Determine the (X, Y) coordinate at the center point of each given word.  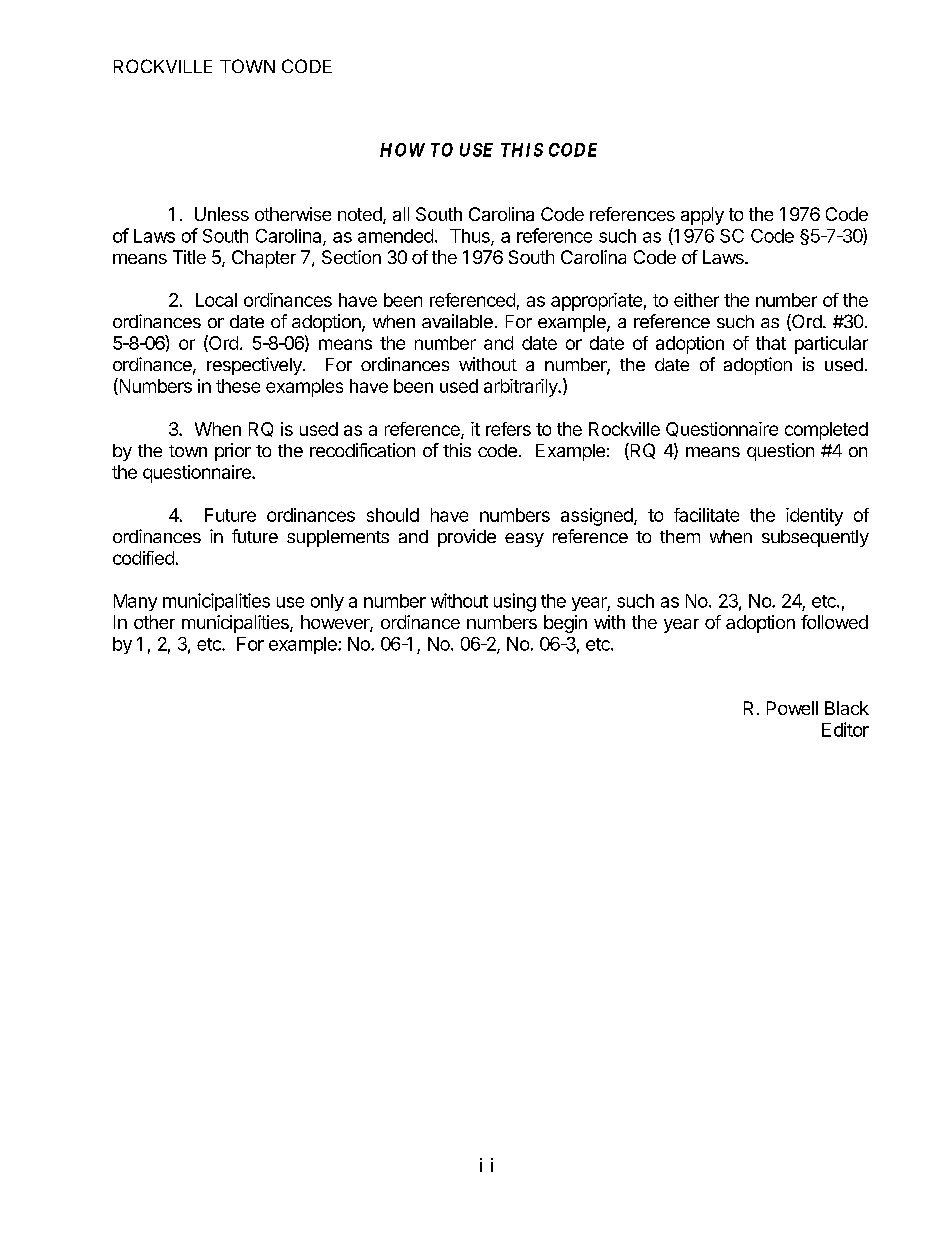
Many (135, 602)
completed (826, 431)
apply (702, 216)
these (238, 386)
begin (565, 624)
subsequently (815, 538)
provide (467, 538)
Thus (471, 237)
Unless (222, 214)
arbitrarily (522, 388)
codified (143, 558)
